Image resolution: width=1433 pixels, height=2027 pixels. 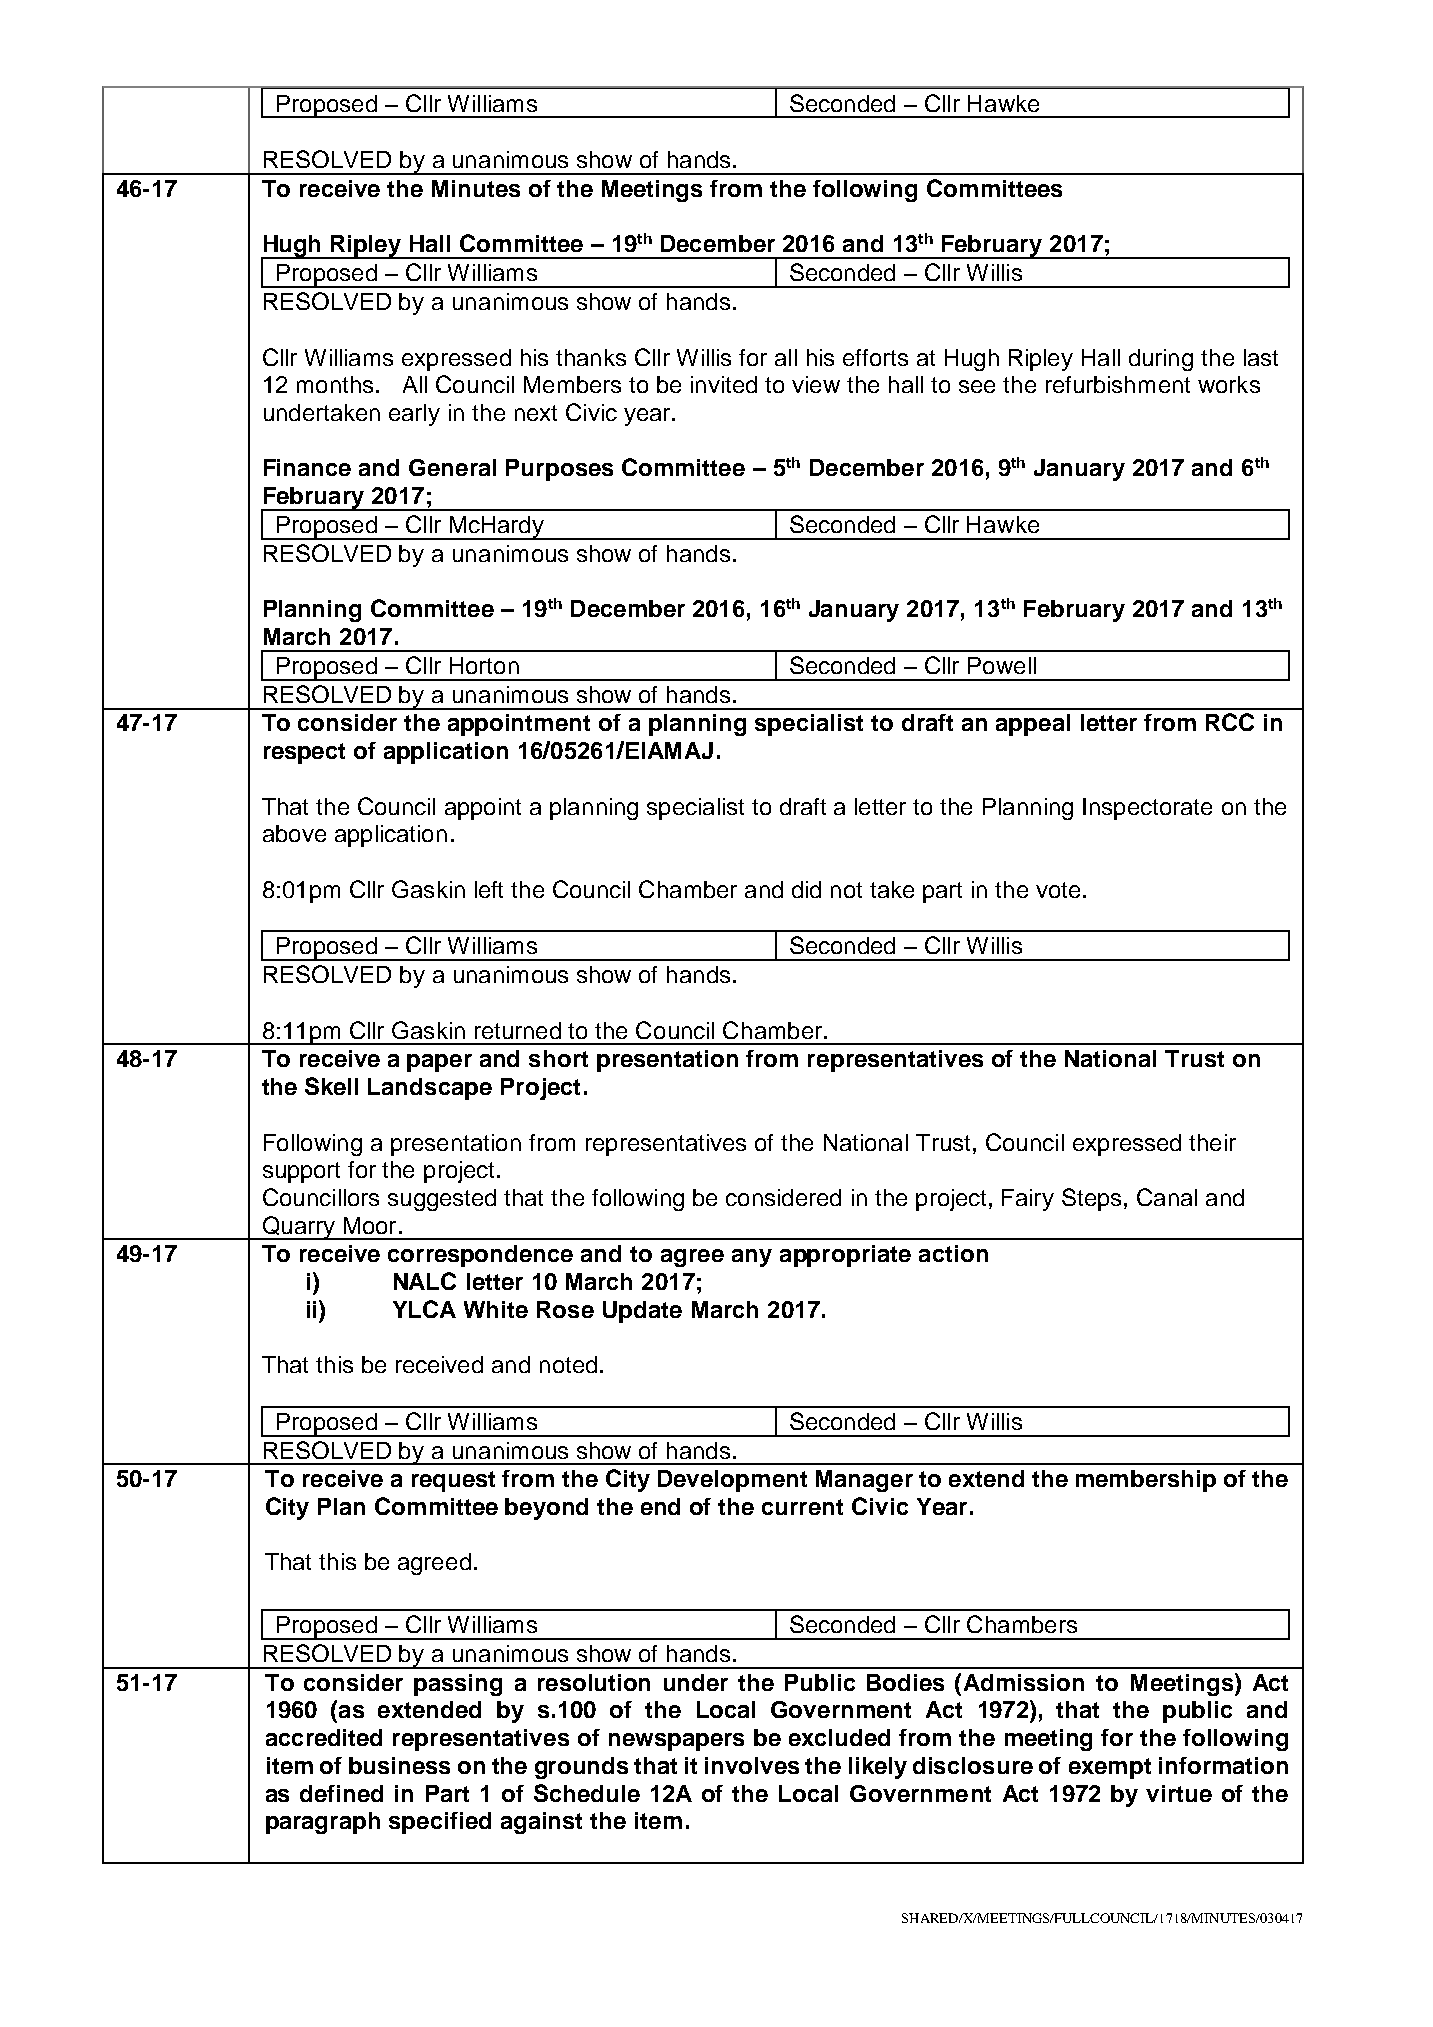 What do you see at coordinates (1212, 1142) in the image?
I see `their` at bounding box center [1212, 1142].
